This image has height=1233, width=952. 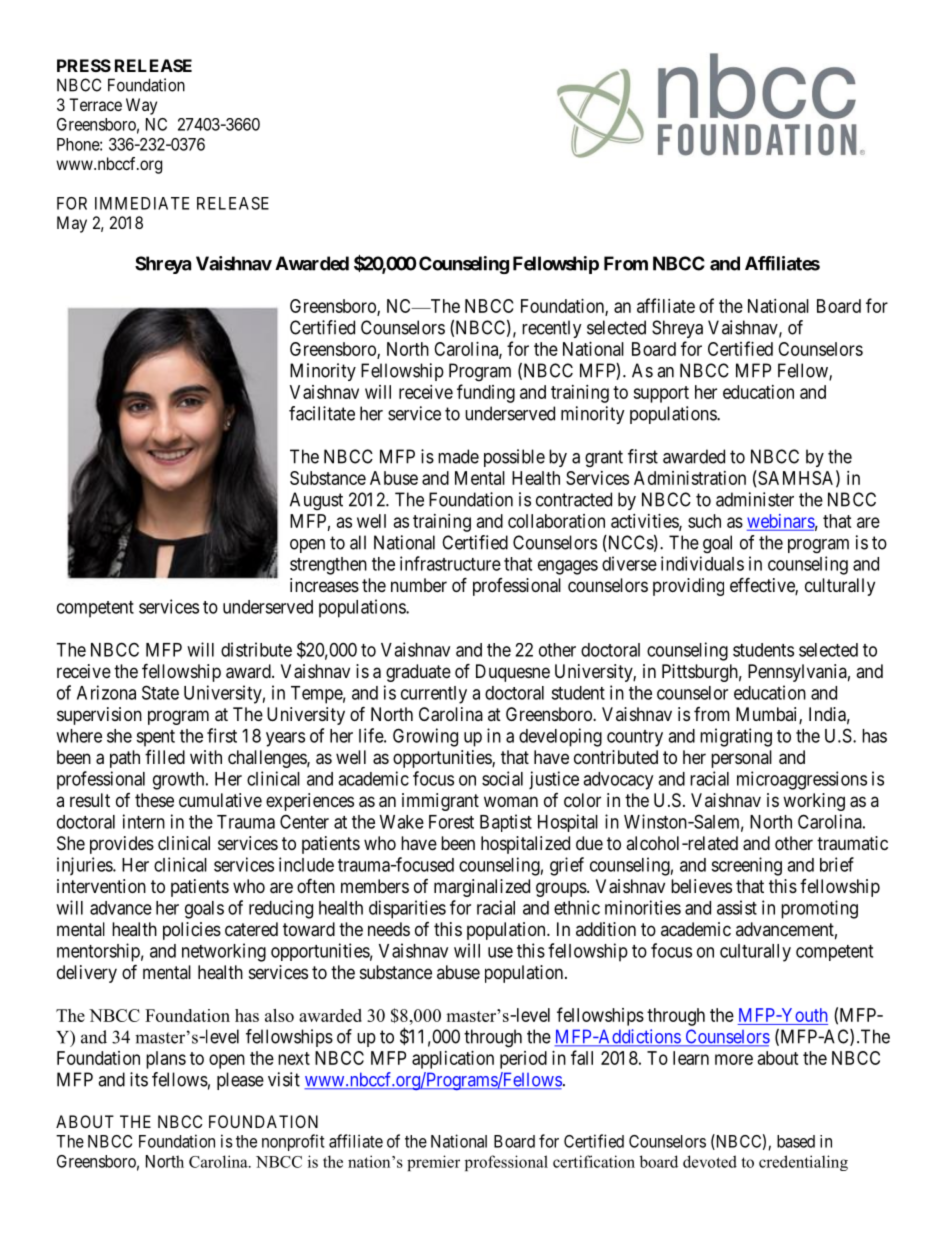 What do you see at coordinates (690, 478) in the image?
I see `Administration` at bounding box center [690, 478].
